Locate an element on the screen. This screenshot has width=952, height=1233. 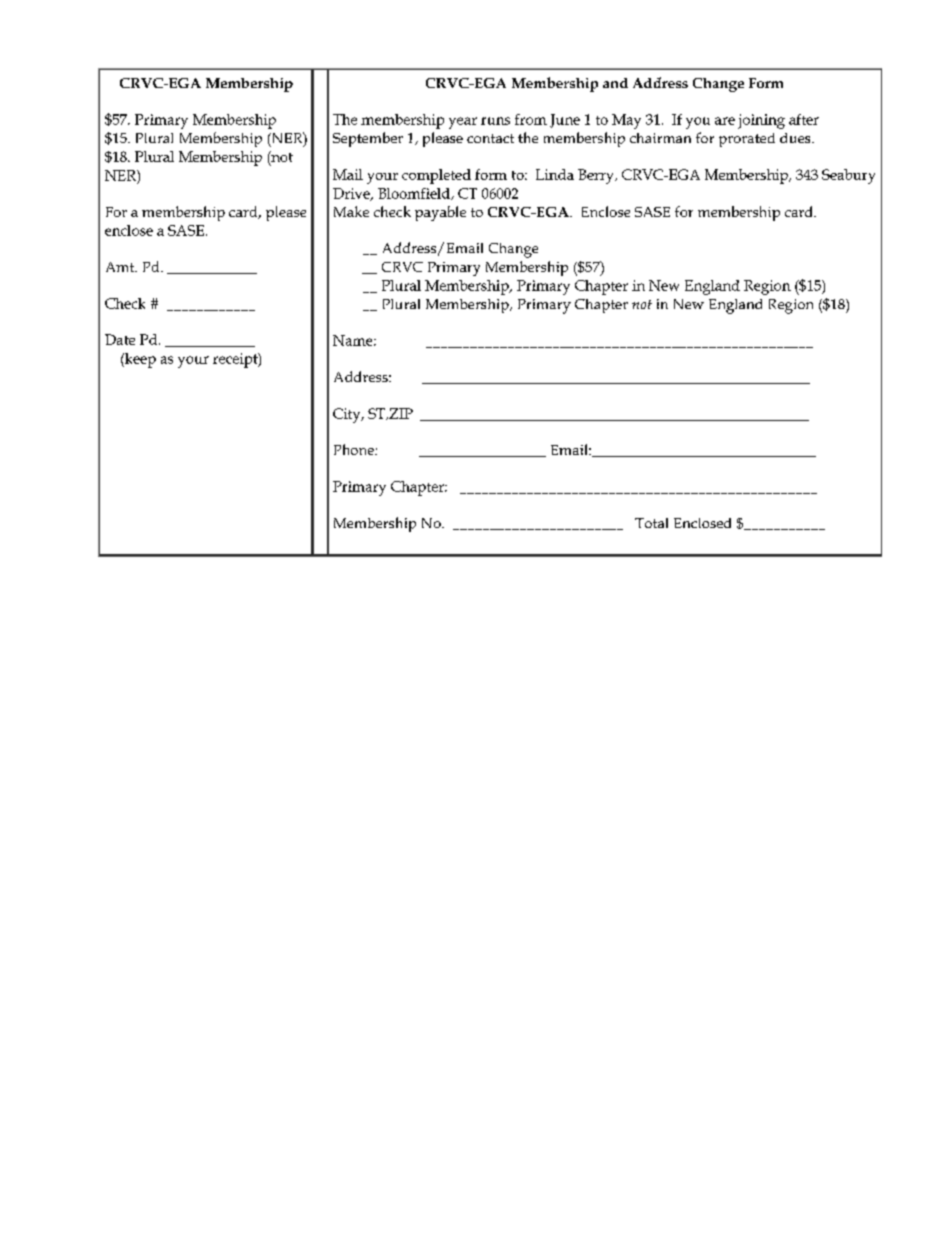
Date is located at coordinates (120, 339).
